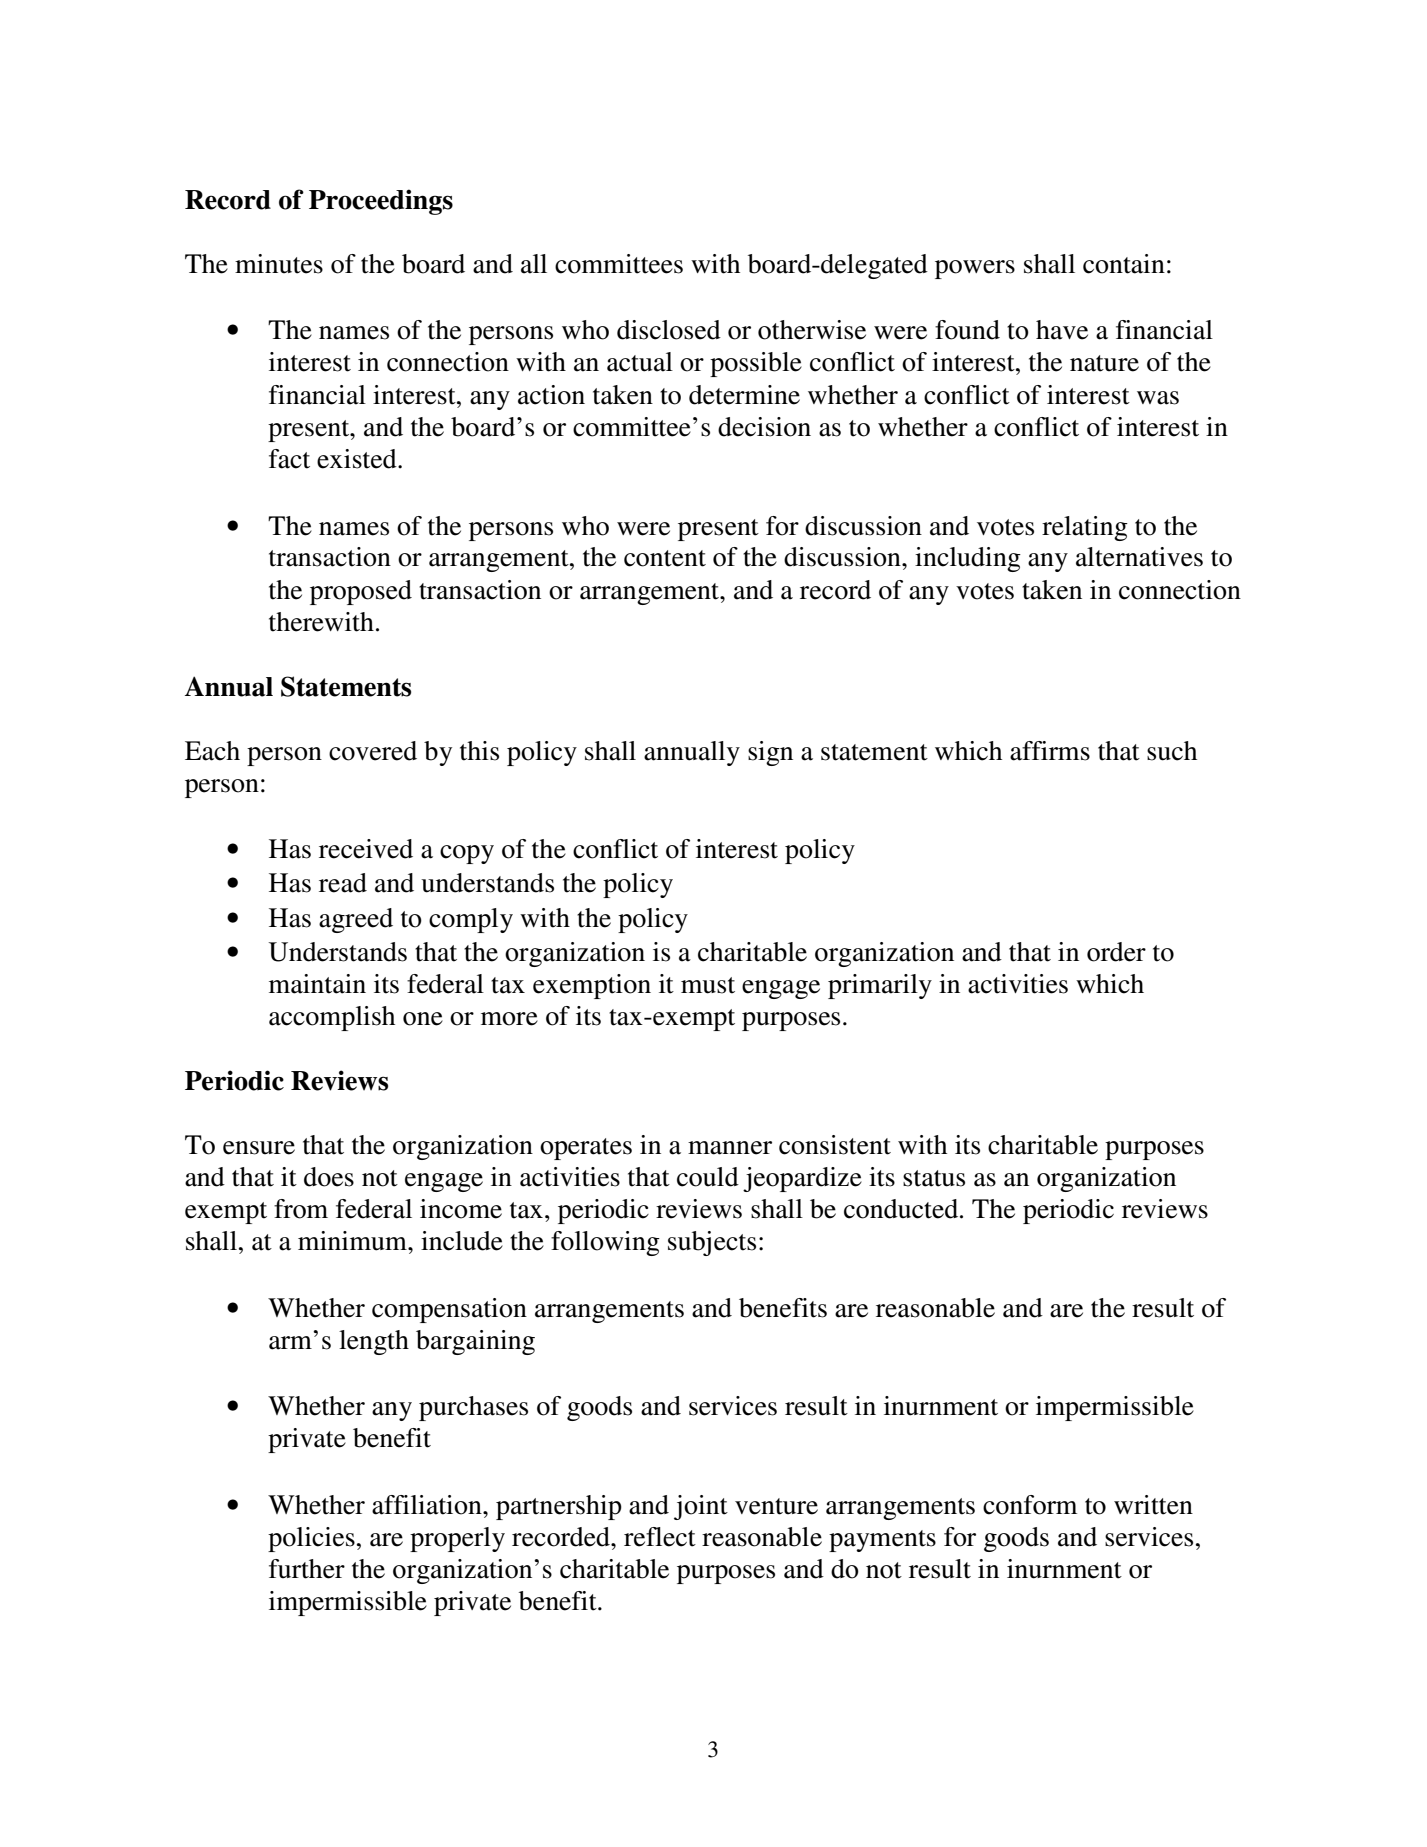 This screenshot has width=1427, height=1847. Describe the element at coordinates (708, 985) in the screenshot. I see `must` at that location.
